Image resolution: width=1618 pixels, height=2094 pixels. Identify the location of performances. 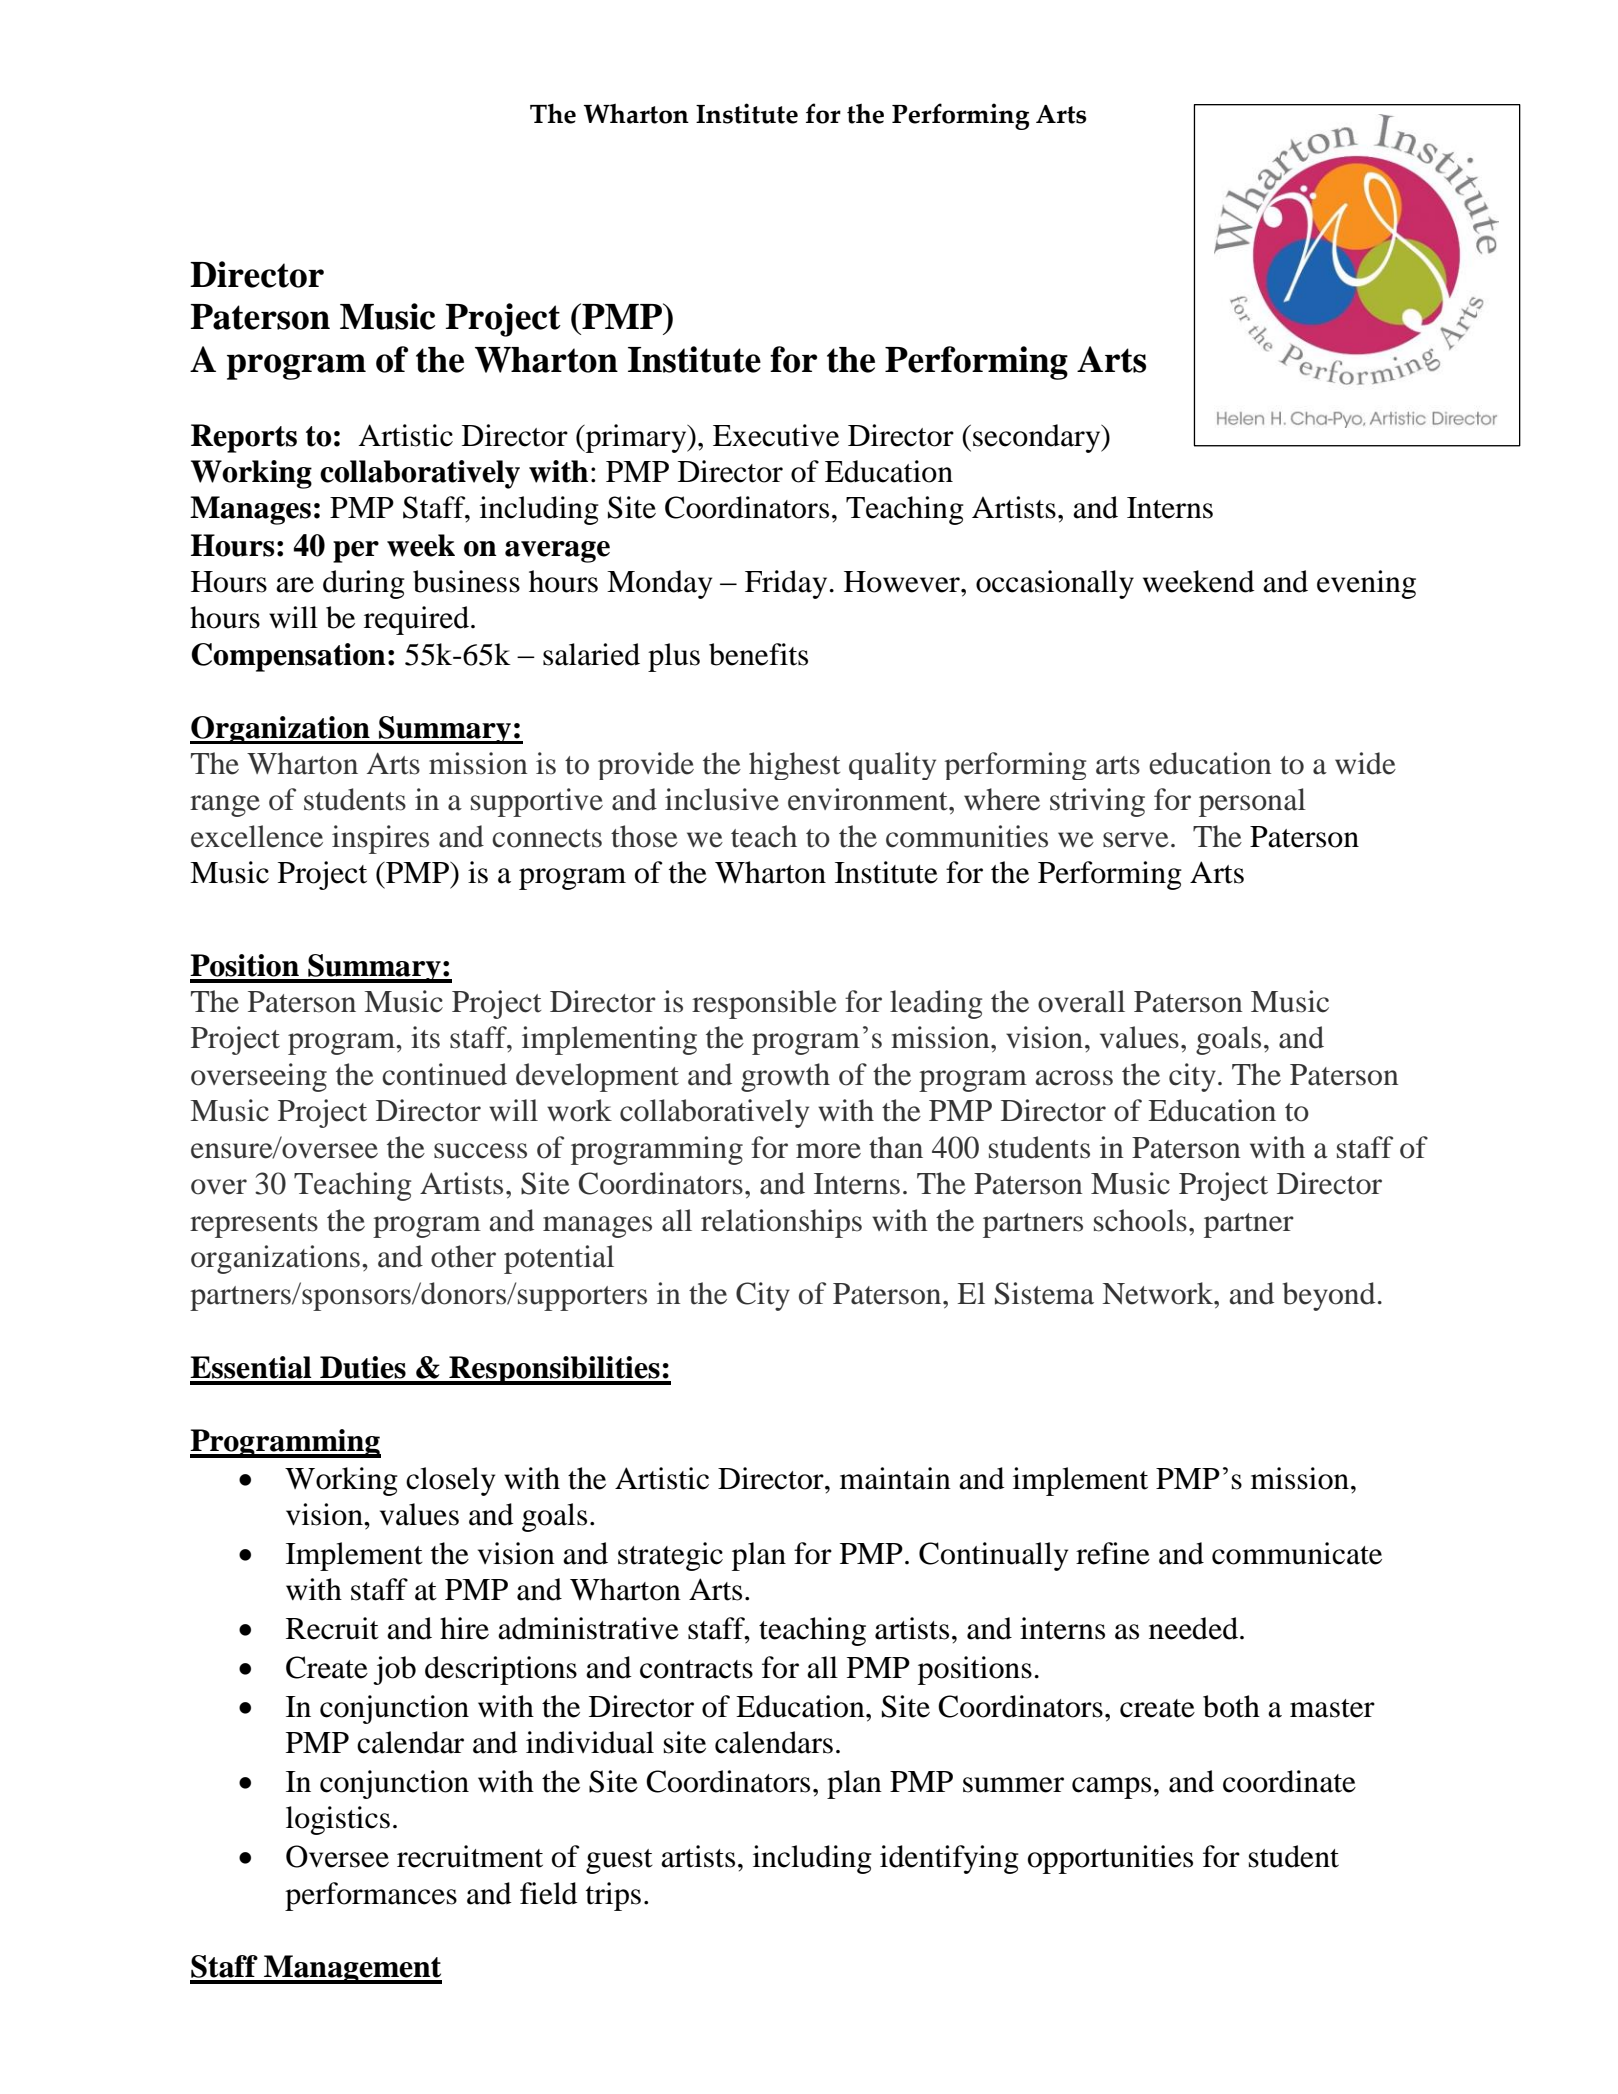
(371, 1896).
